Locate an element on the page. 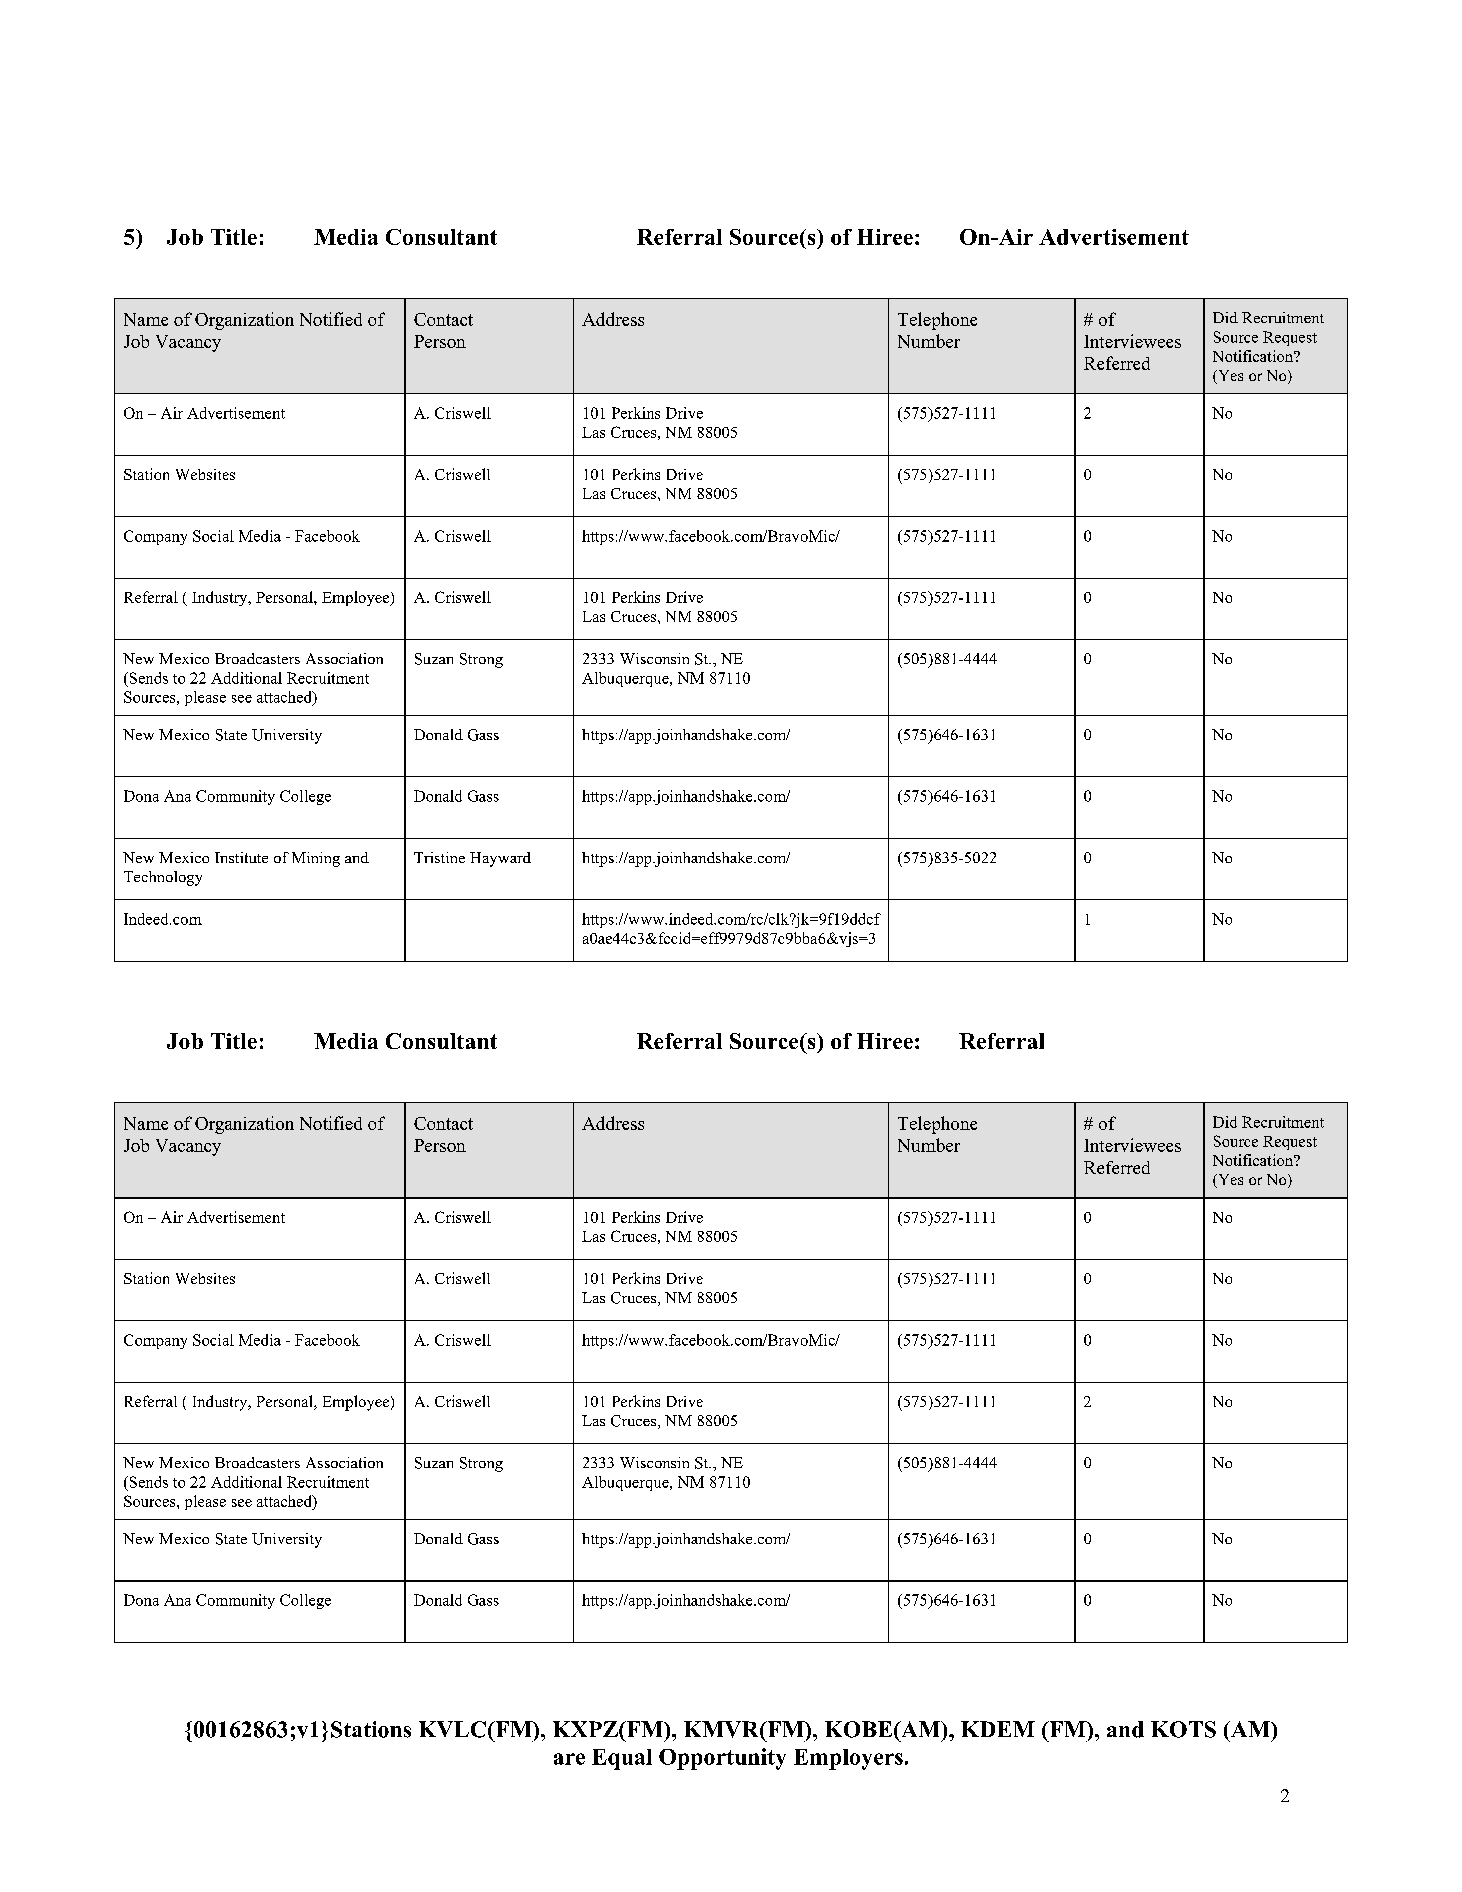 The image size is (1462, 1892). are is located at coordinates (569, 1759).
